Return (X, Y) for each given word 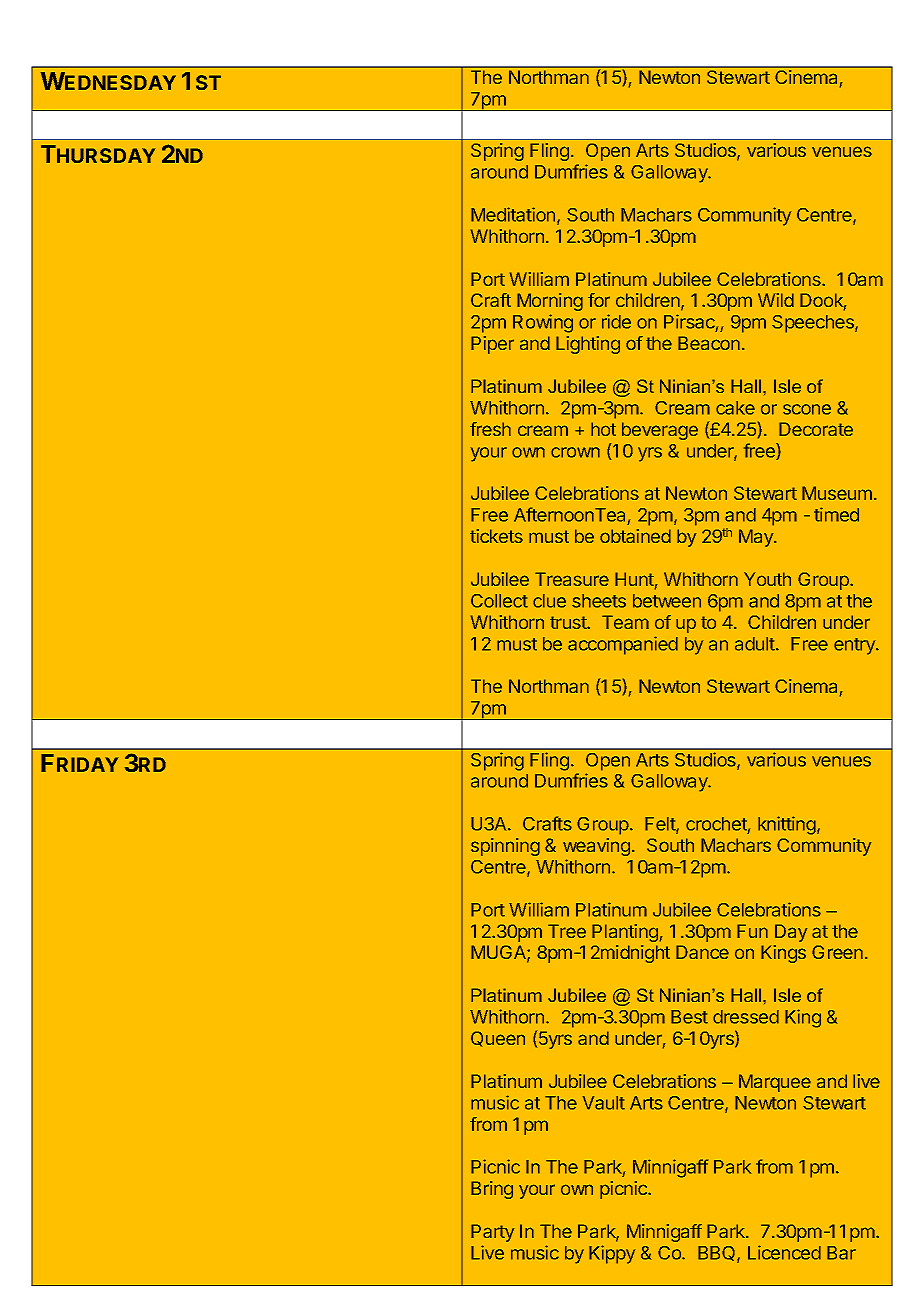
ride (616, 321)
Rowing (543, 323)
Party (492, 1233)
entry (855, 646)
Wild (776, 300)
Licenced (784, 1252)
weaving (596, 847)
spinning (505, 847)
